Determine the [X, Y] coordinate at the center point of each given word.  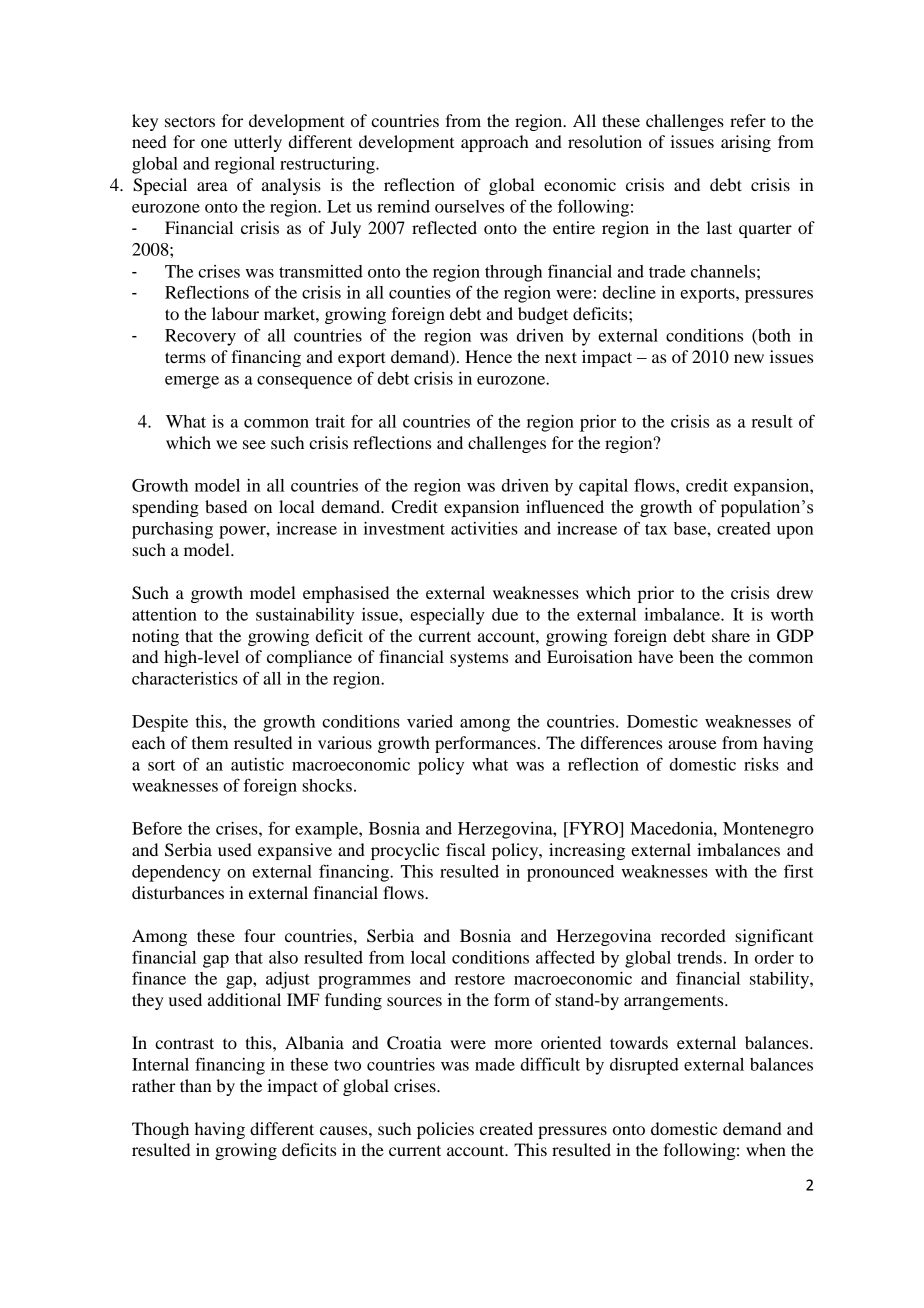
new [749, 358]
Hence [488, 356]
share [731, 635]
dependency [176, 873]
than [195, 1085]
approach [495, 143]
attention [164, 614]
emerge [192, 382]
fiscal [466, 849]
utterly [258, 143]
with [731, 871]
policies [445, 1130]
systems [479, 659]
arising [746, 143]
